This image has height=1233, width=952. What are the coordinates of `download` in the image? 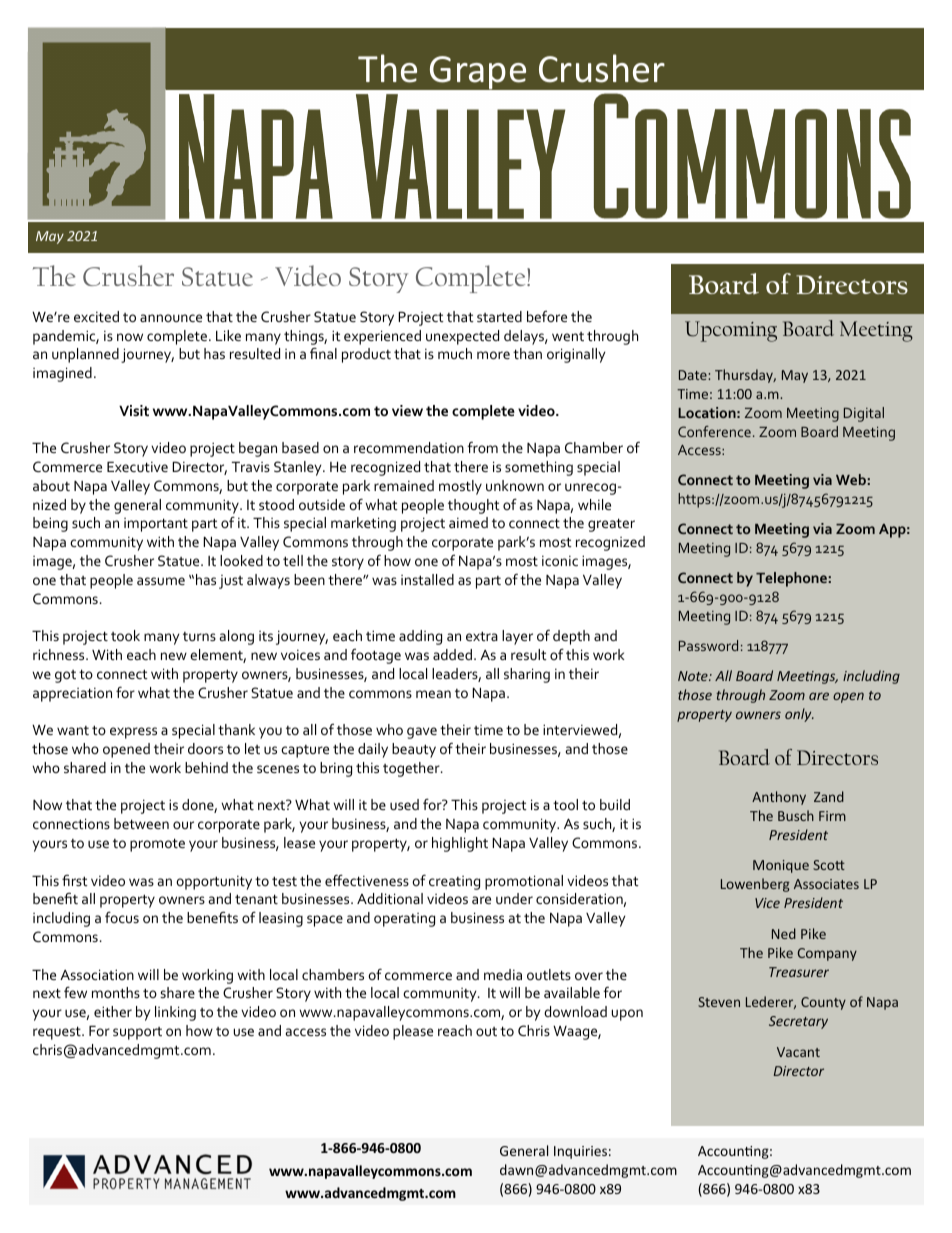 It's located at (575, 1011).
